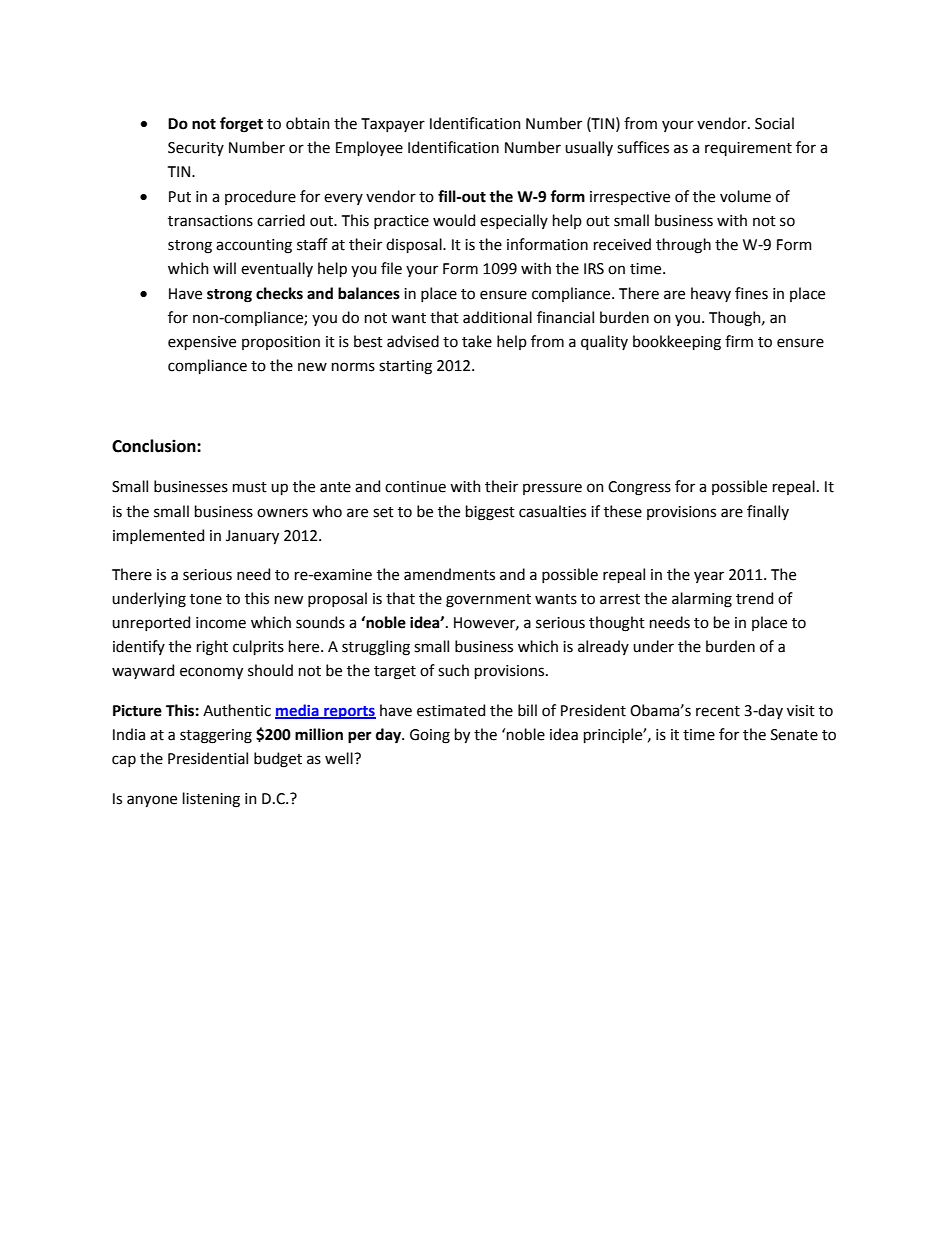 The width and height of the image is (952, 1233). I want to click on Going, so click(430, 736).
